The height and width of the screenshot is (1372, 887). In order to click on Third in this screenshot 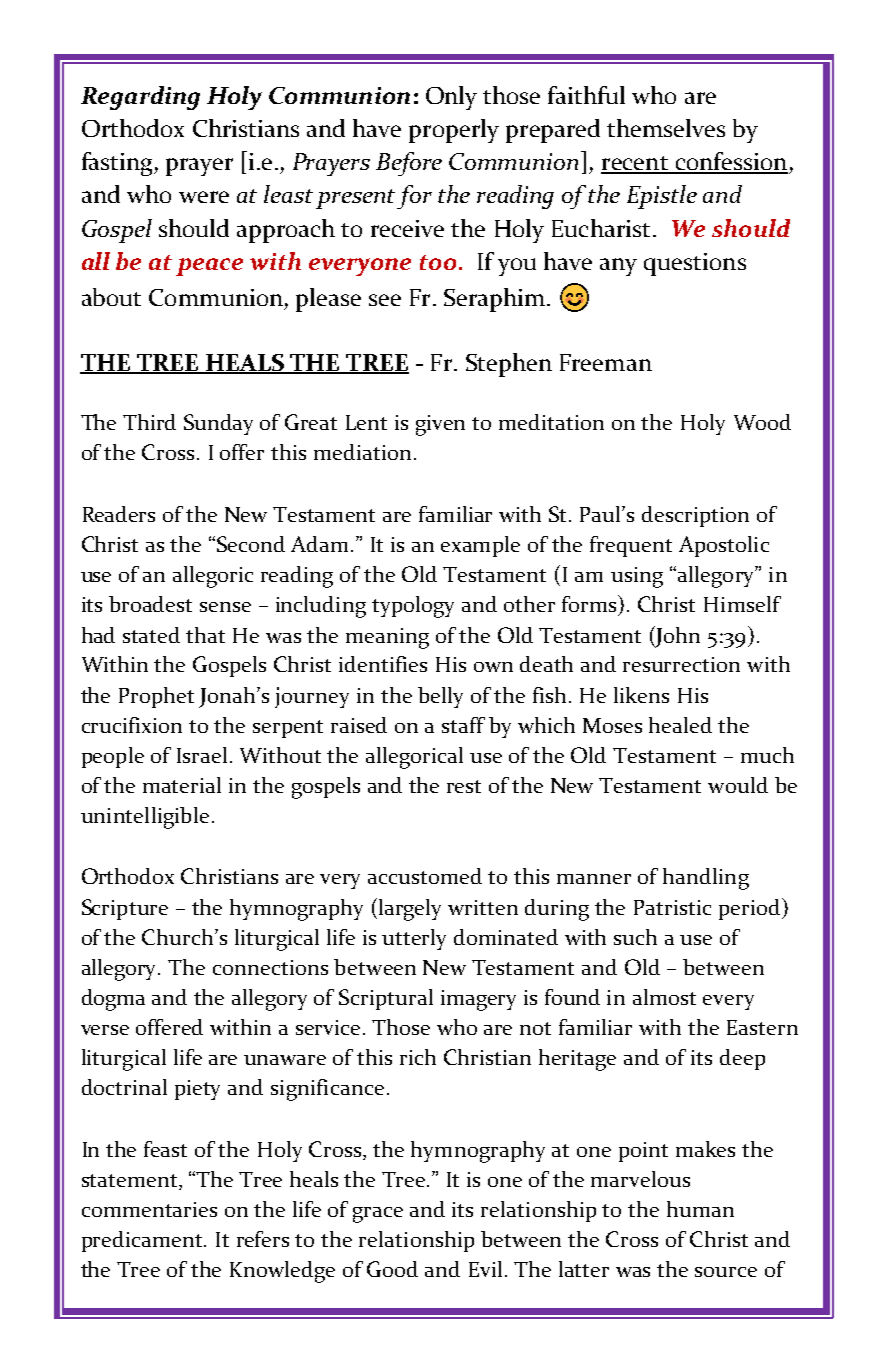, I will do `click(149, 422)`.
